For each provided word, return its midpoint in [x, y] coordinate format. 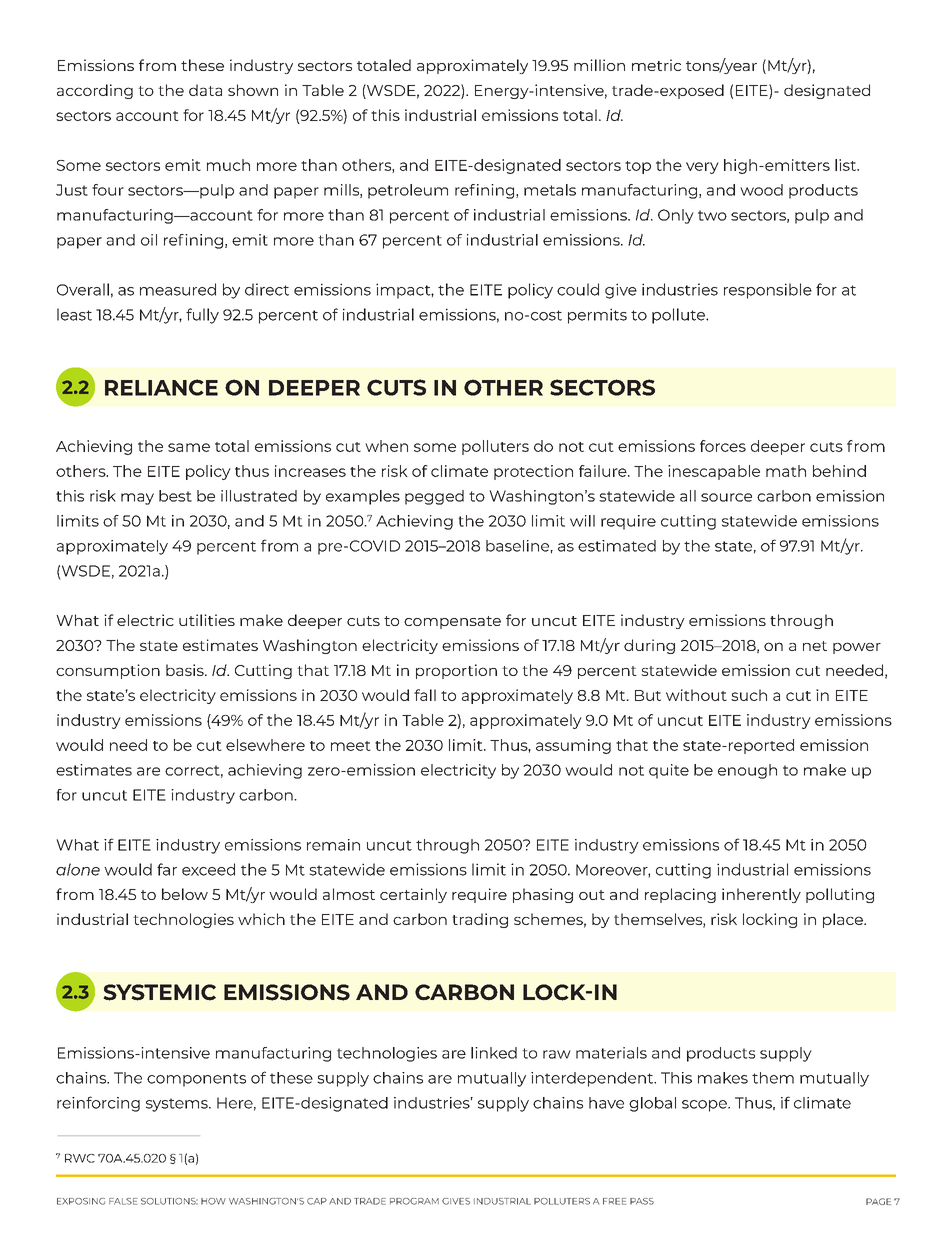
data [205, 90]
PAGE [878, 1201]
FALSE [123, 1201]
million [599, 65]
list [846, 165]
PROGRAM [414, 1201]
